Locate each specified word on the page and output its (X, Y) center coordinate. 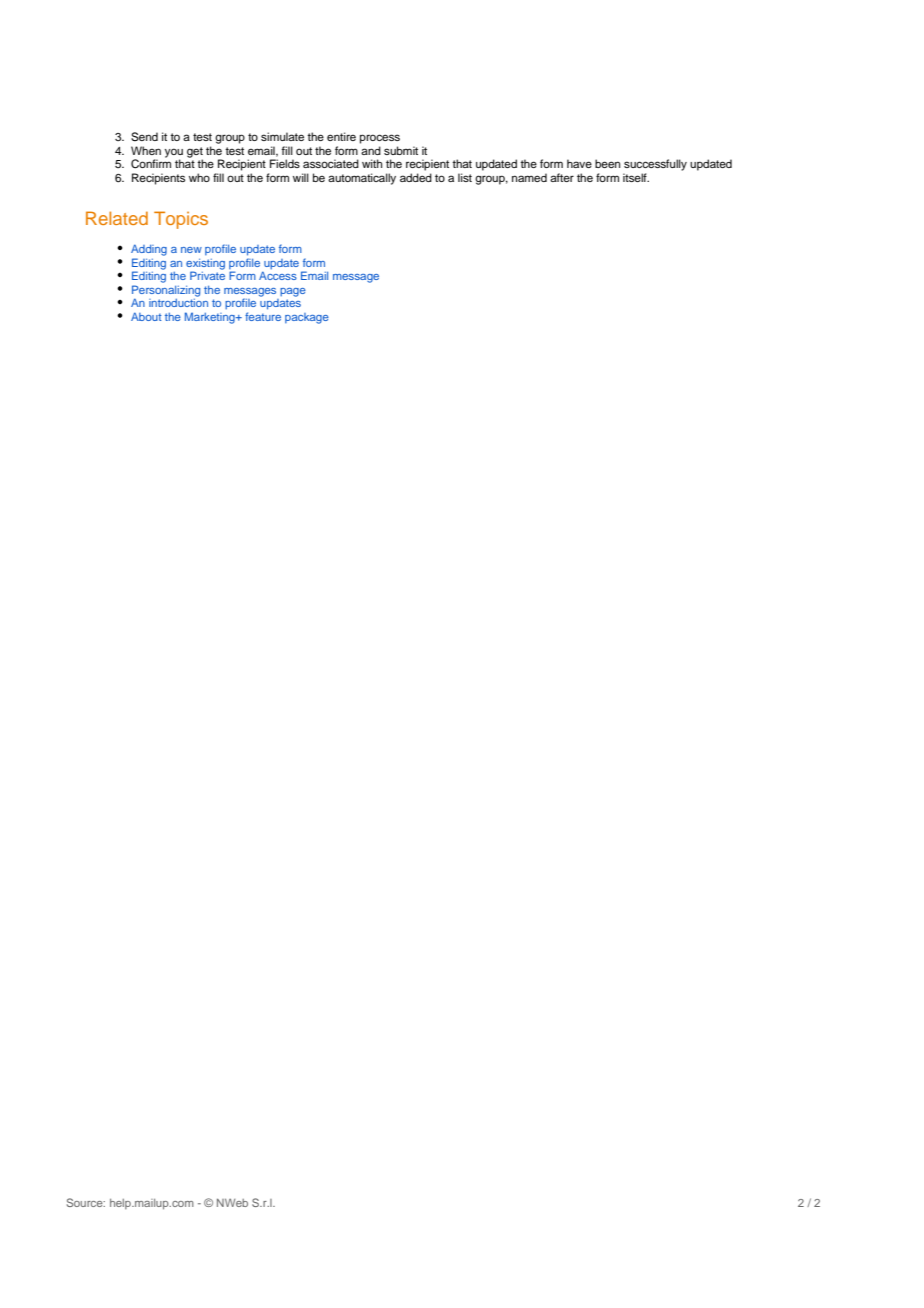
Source (86, 1202)
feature (263, 316)
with (372, 163)
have (579, 163)
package (307, 318)
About (146, 316)
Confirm (151, 163)
